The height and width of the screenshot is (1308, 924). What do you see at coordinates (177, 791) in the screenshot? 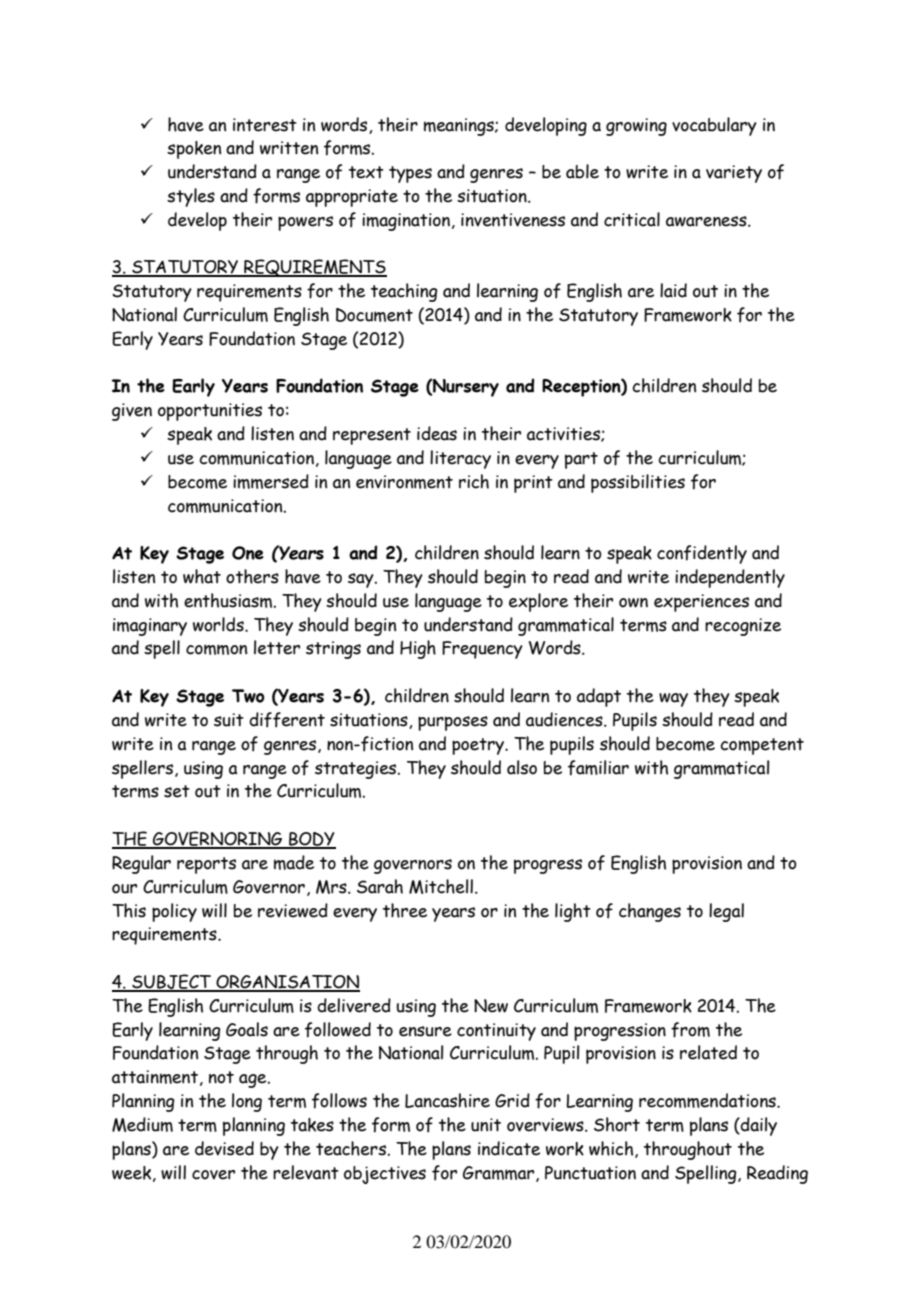
I see `set` at bounding box center [177, 791].
